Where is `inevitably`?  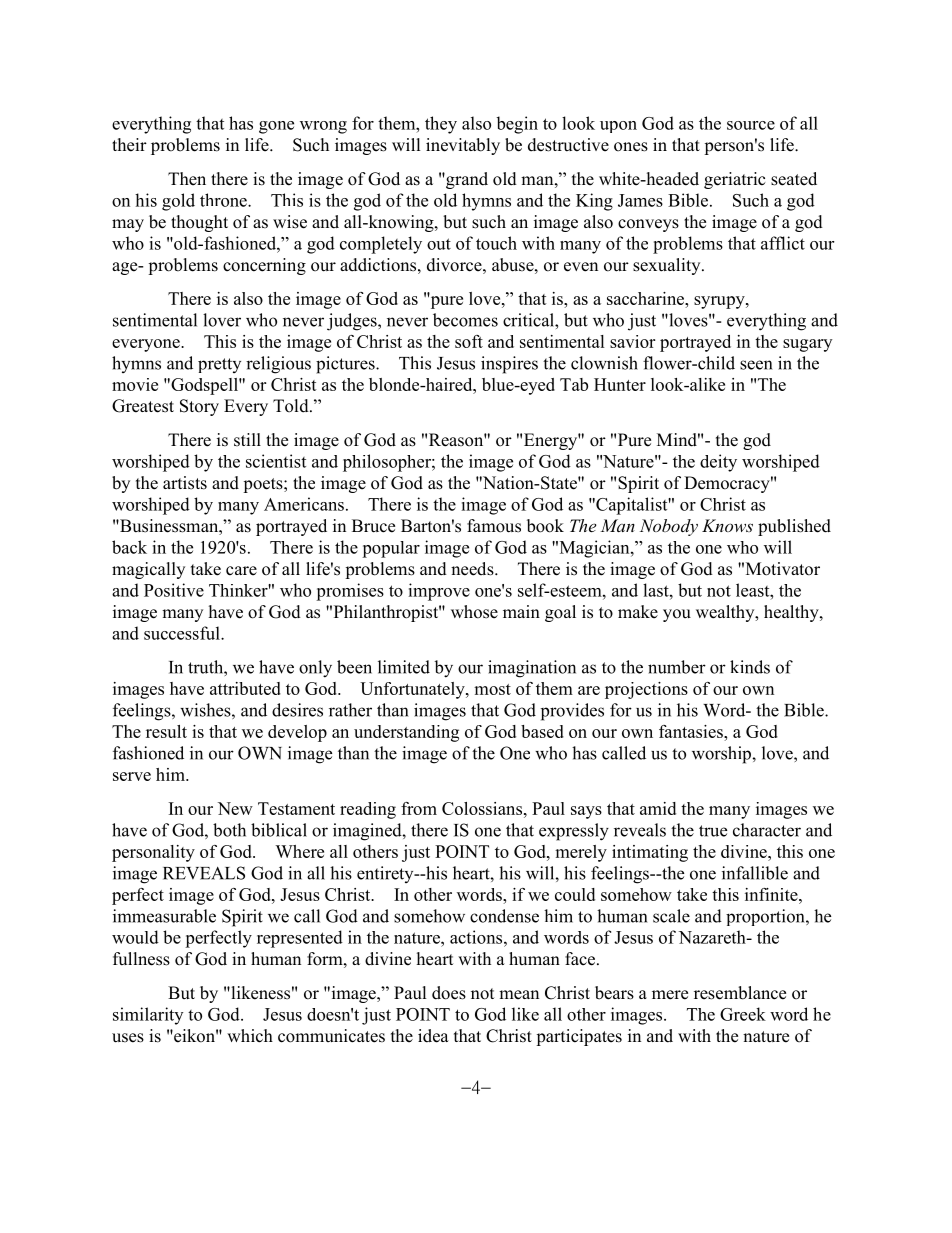 inevitably is located at coordinates (463, 146).
